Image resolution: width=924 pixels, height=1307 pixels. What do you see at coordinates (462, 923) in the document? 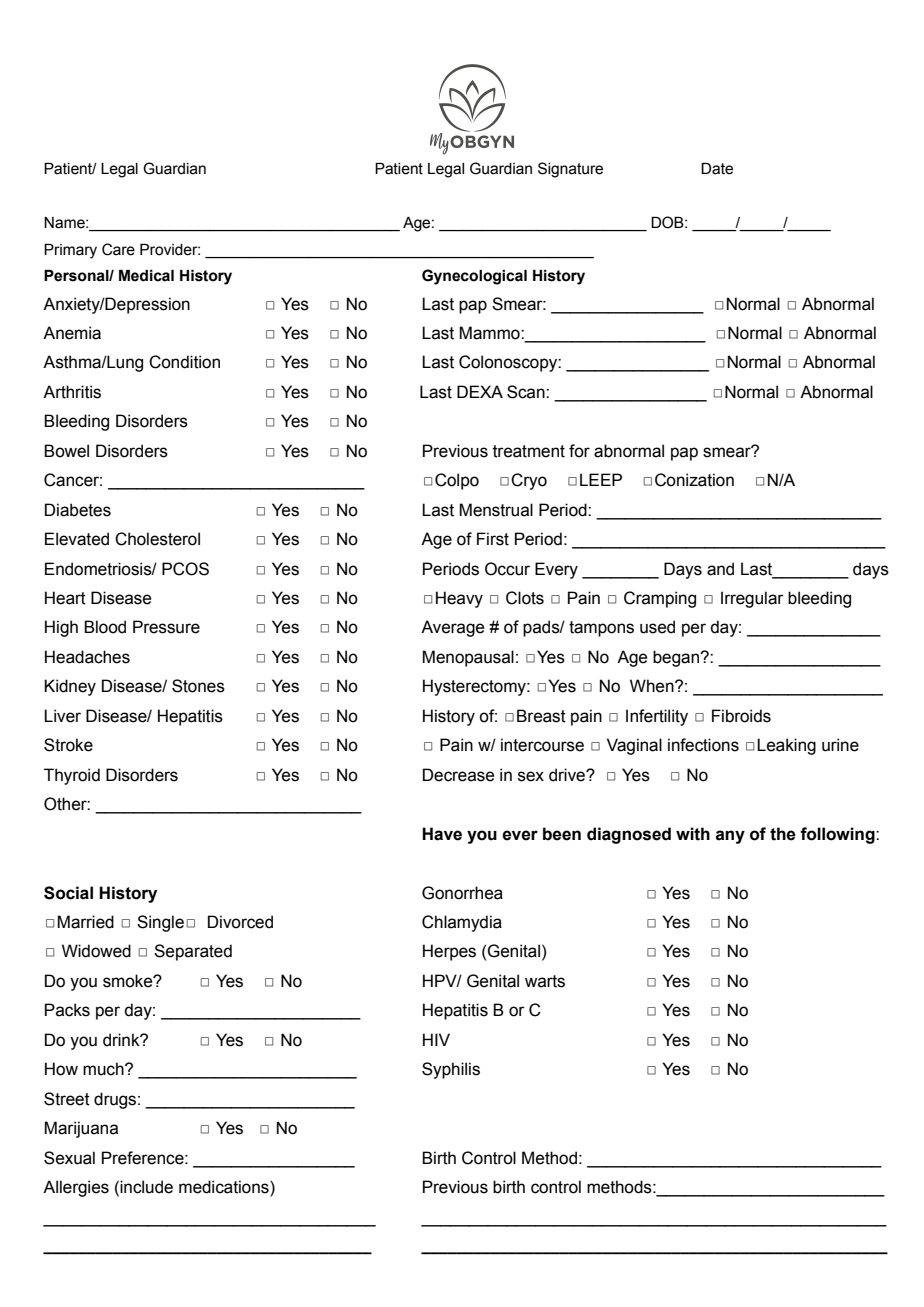
I see `Chlamydia` at bounding box center [462, 923].
